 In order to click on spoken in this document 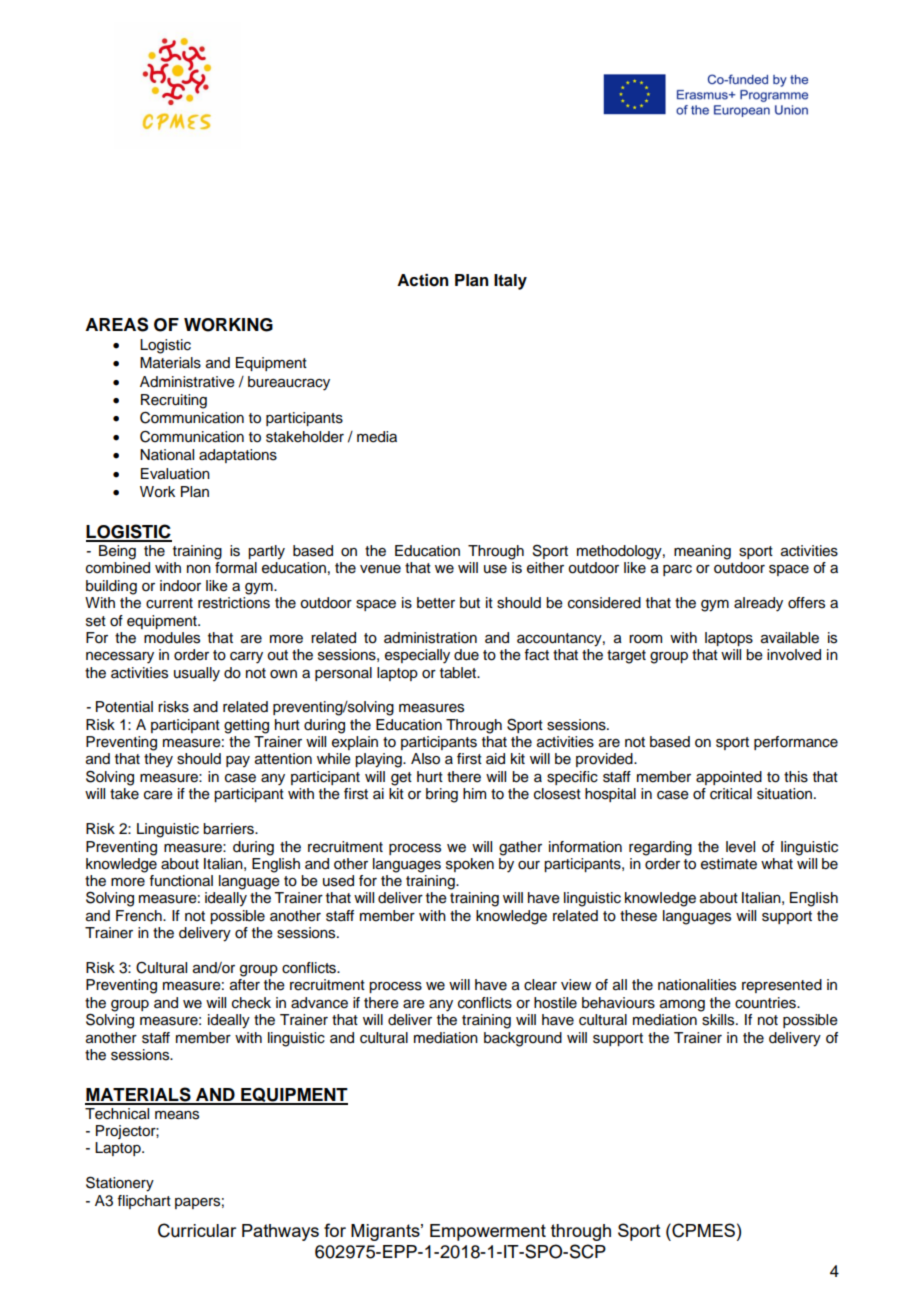, I will do `click(470, 865)`.
